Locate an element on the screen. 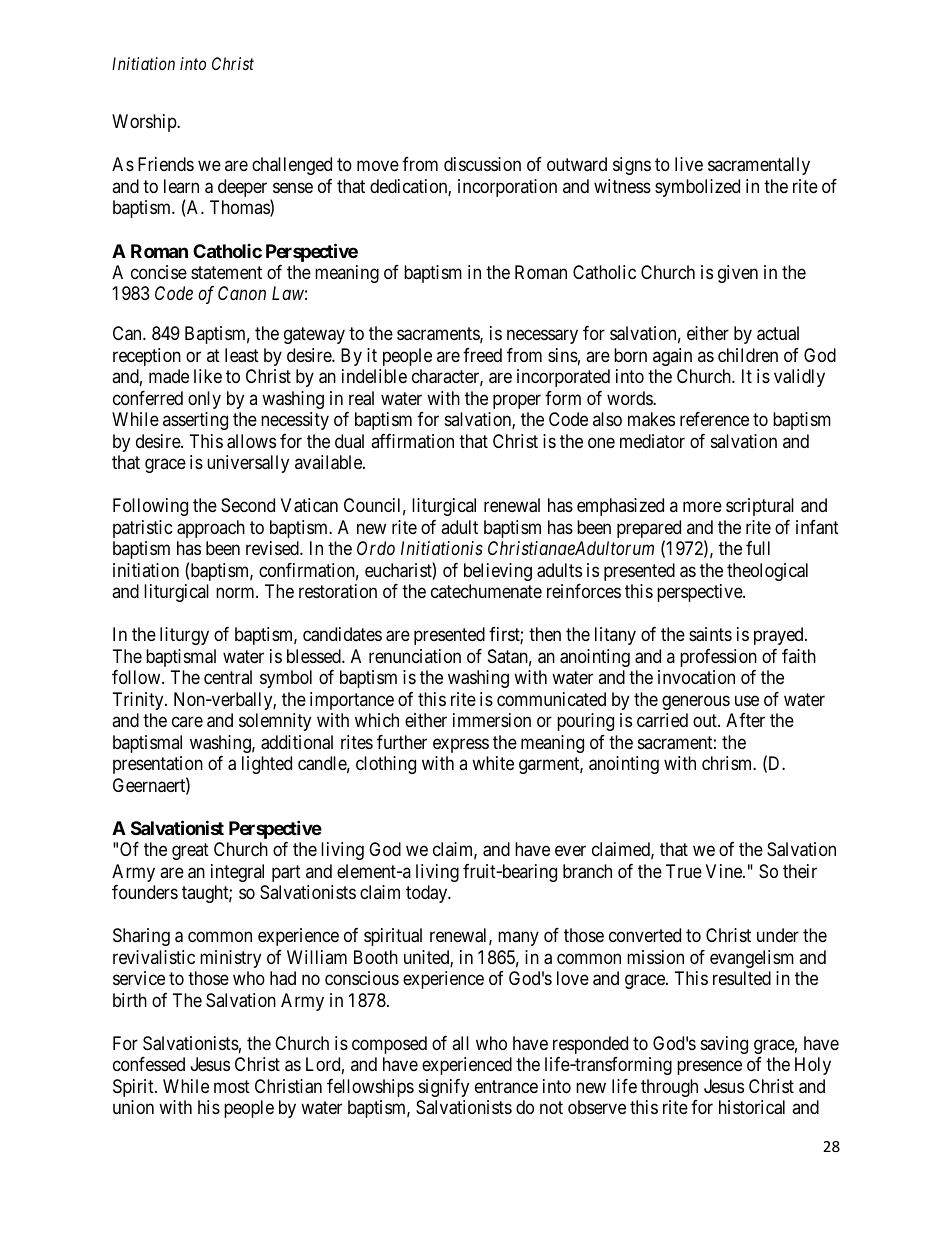 This screenshot has height=1233, width=952. discussion is located at coordinates (482, 164).
